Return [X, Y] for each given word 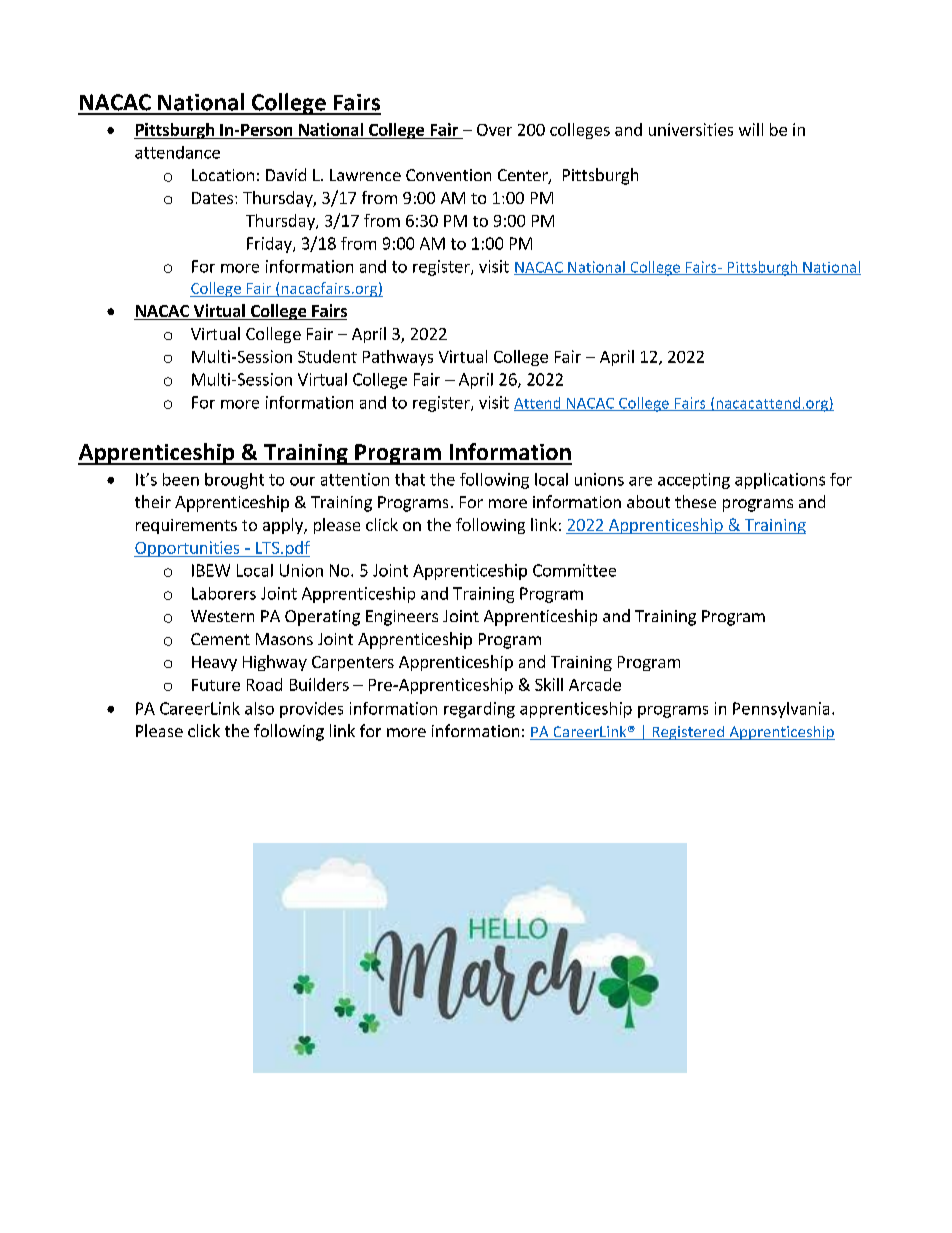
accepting [694, 481]
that [410, 479]
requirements [186, 526]
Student [327, 356]
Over [494, 130]
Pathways [398, 358]
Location [223, 175]
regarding [479, 710]
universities [691, 129]
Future [216, 685]
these [695, 501]
